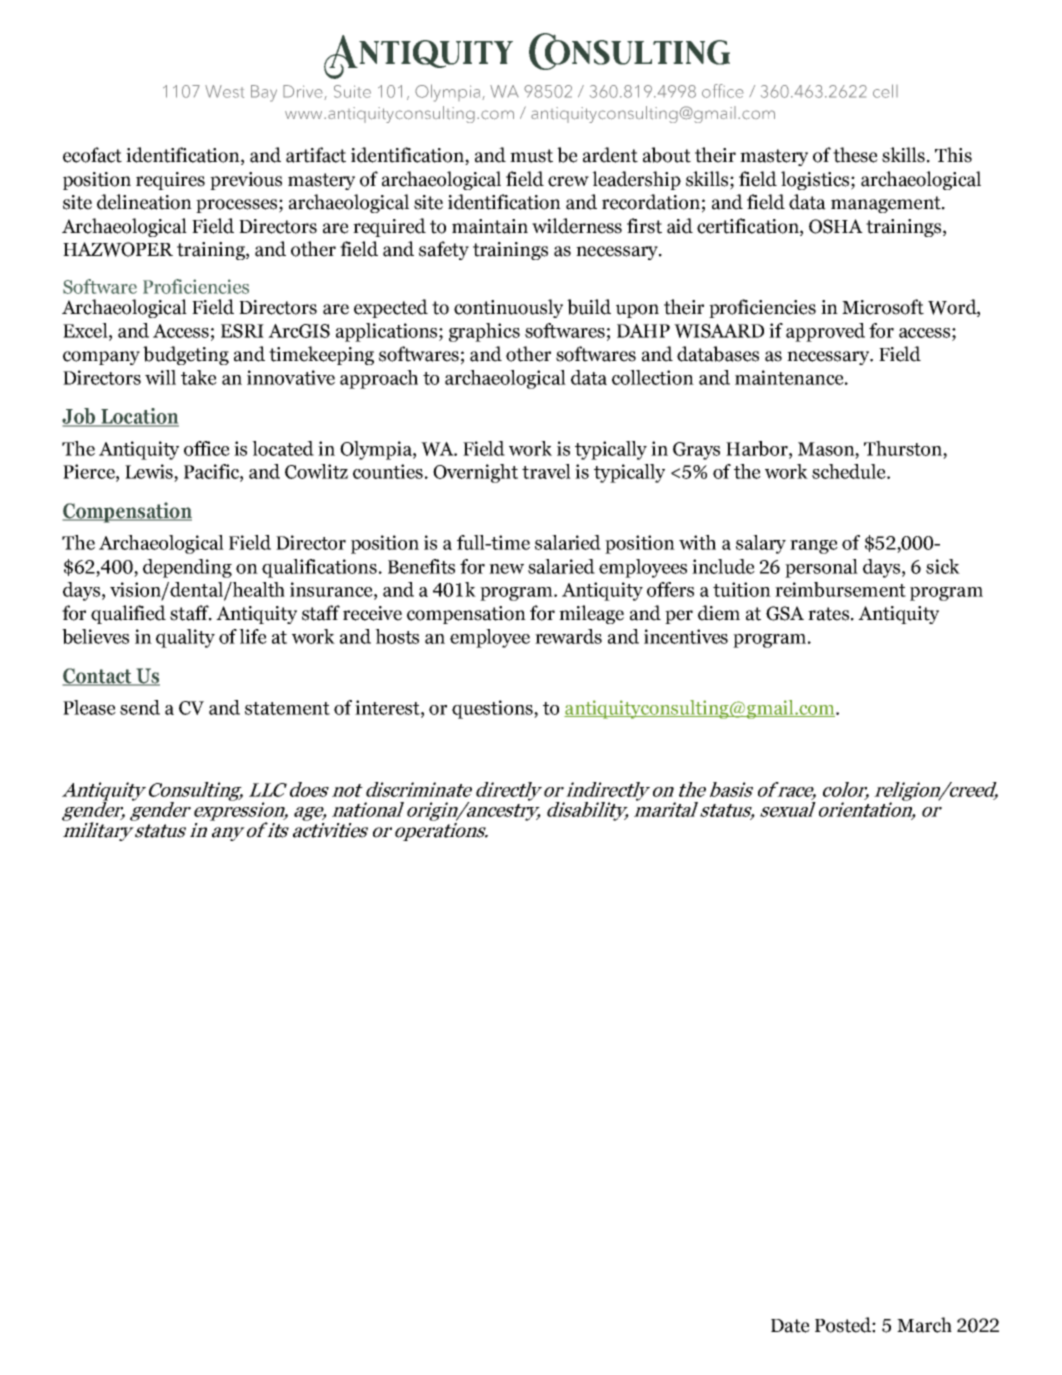 Image resolution: width=1062 pixels, height=1375 pixels. I want to click on travel, so click(546, 471).
